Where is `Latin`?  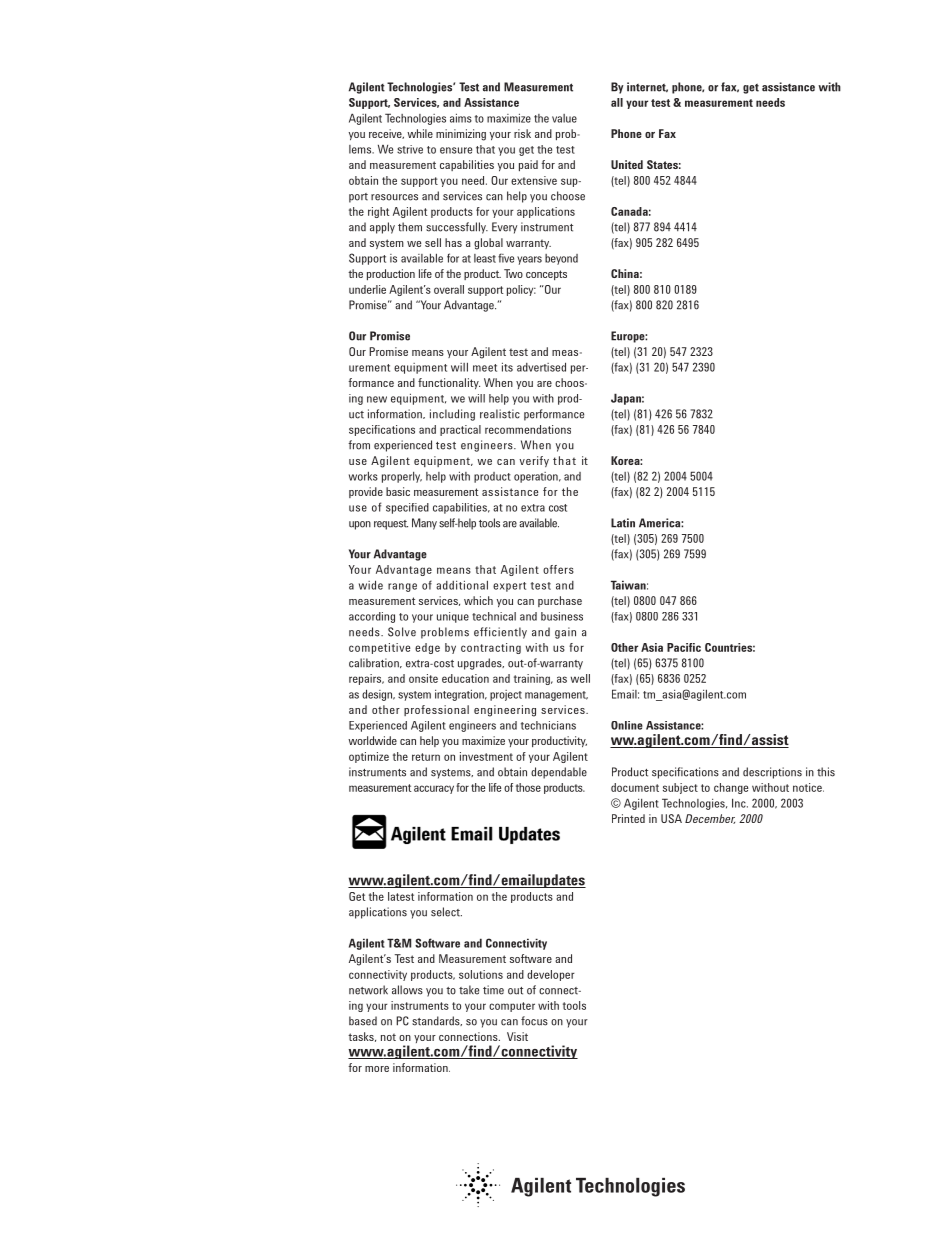
Latin is located at coordinates (623, 523).
